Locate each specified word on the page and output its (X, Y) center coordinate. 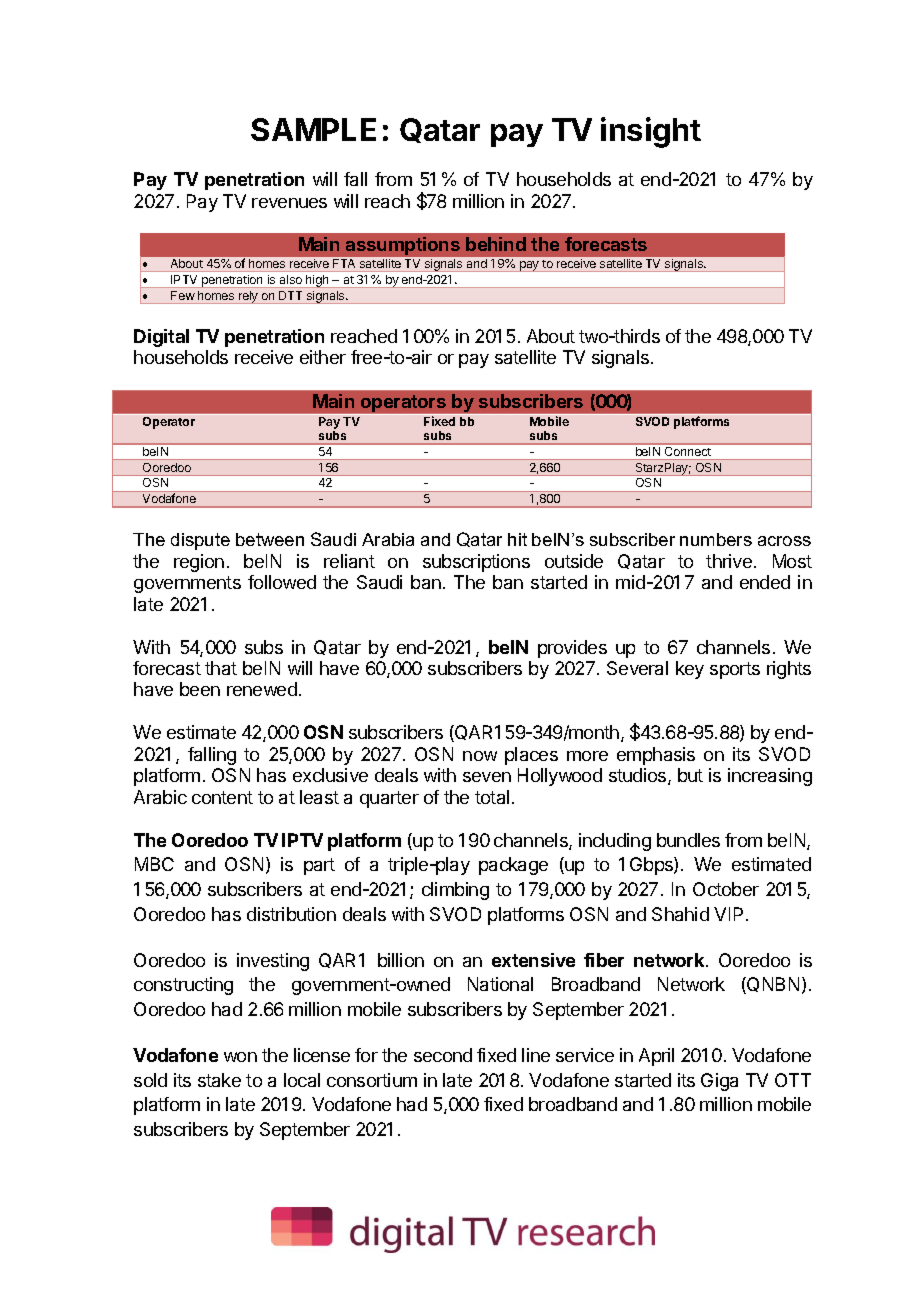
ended (765, 582)
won (240, 1057)
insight (651, 132)
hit (517, 539)
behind (496, 244)
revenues (289, 203)
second (443, 1055)
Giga (719, 1082)
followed (282, 582)
